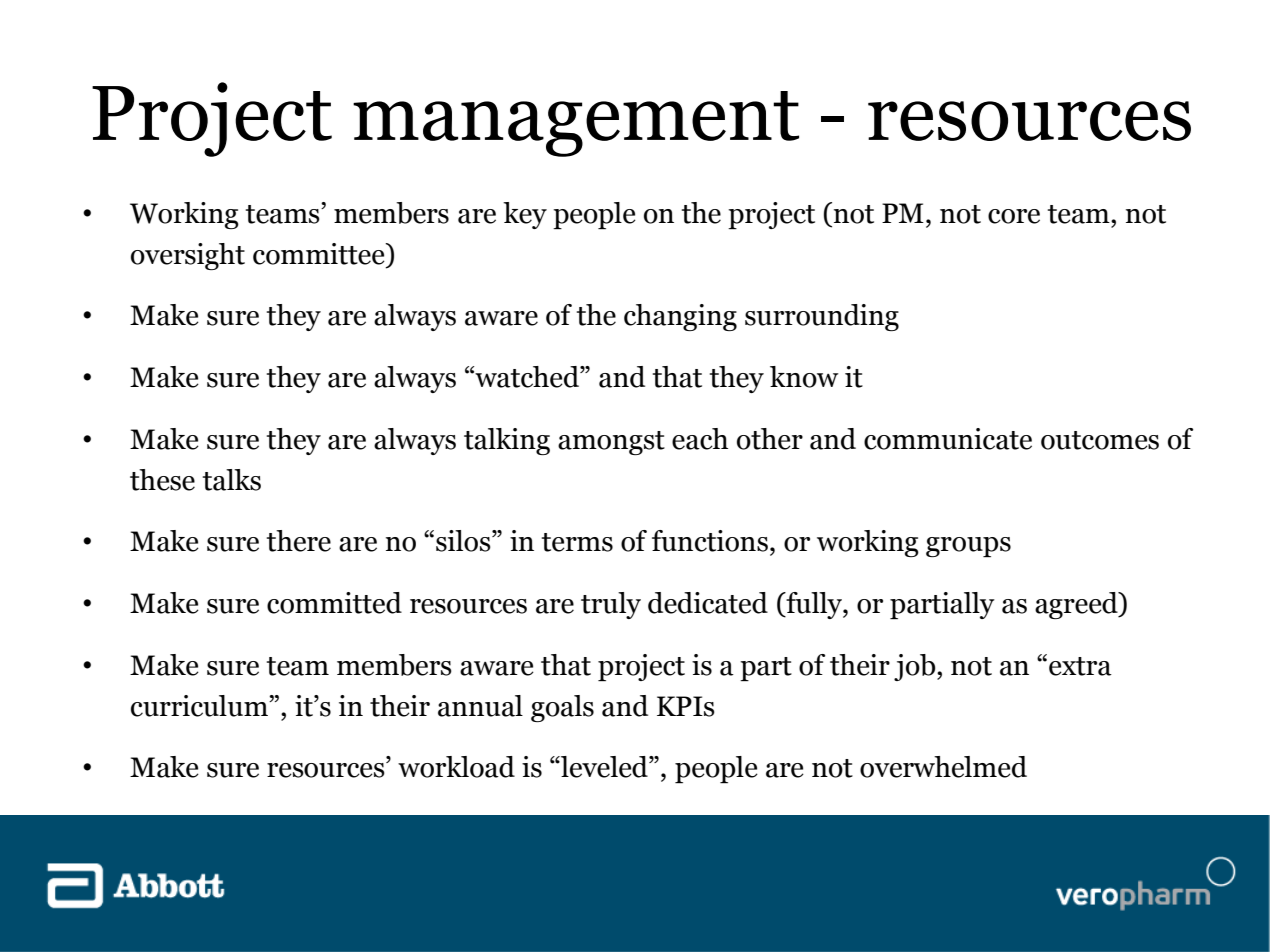  Describe the element at coordinates (525, 215) in the screenshot. I see `key` at that location.
